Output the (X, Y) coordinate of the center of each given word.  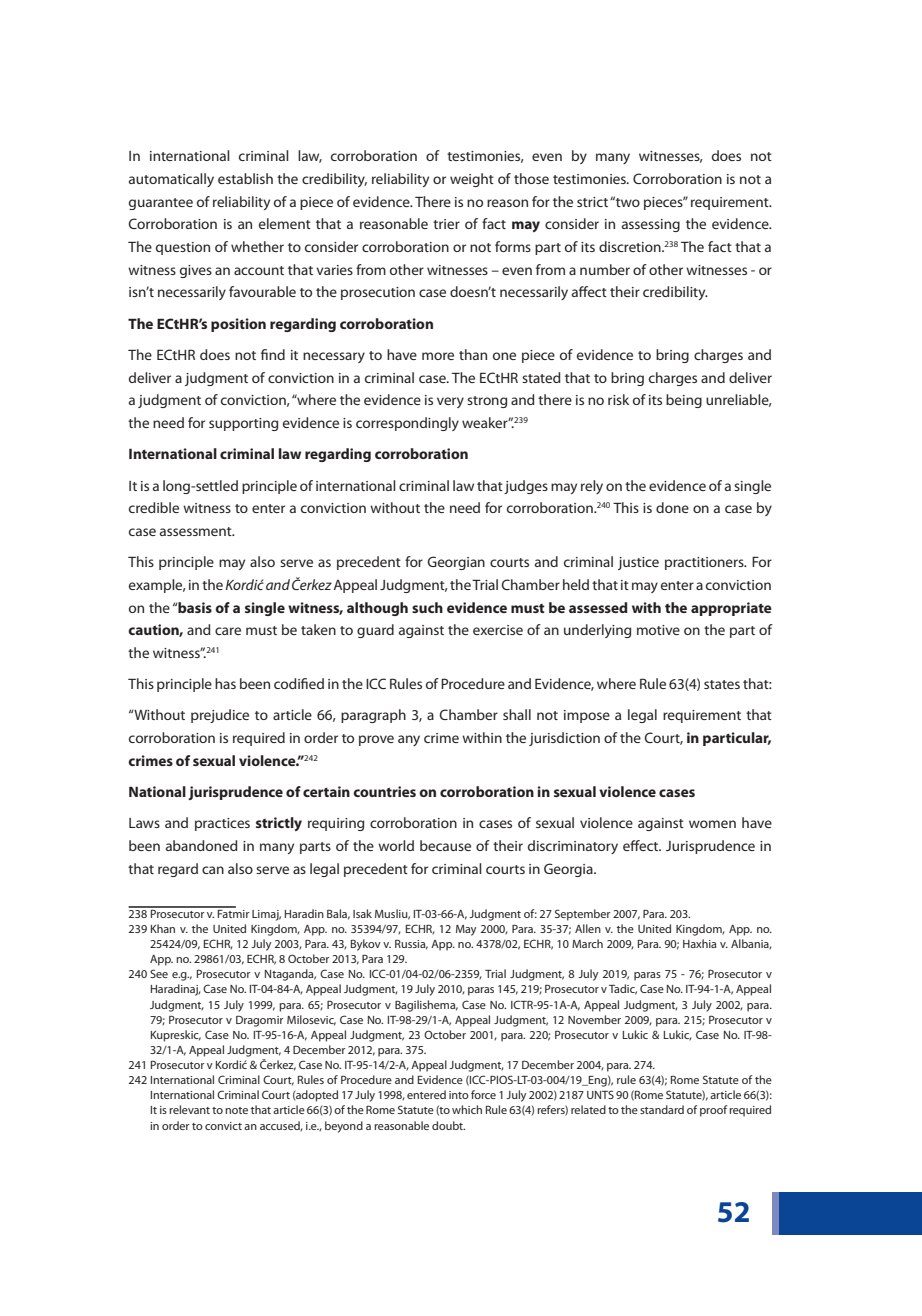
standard (662, 1109)
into (459, 1095)
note (236, 1110)
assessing (651, 225)
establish (245, 178)
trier (446, 224)
